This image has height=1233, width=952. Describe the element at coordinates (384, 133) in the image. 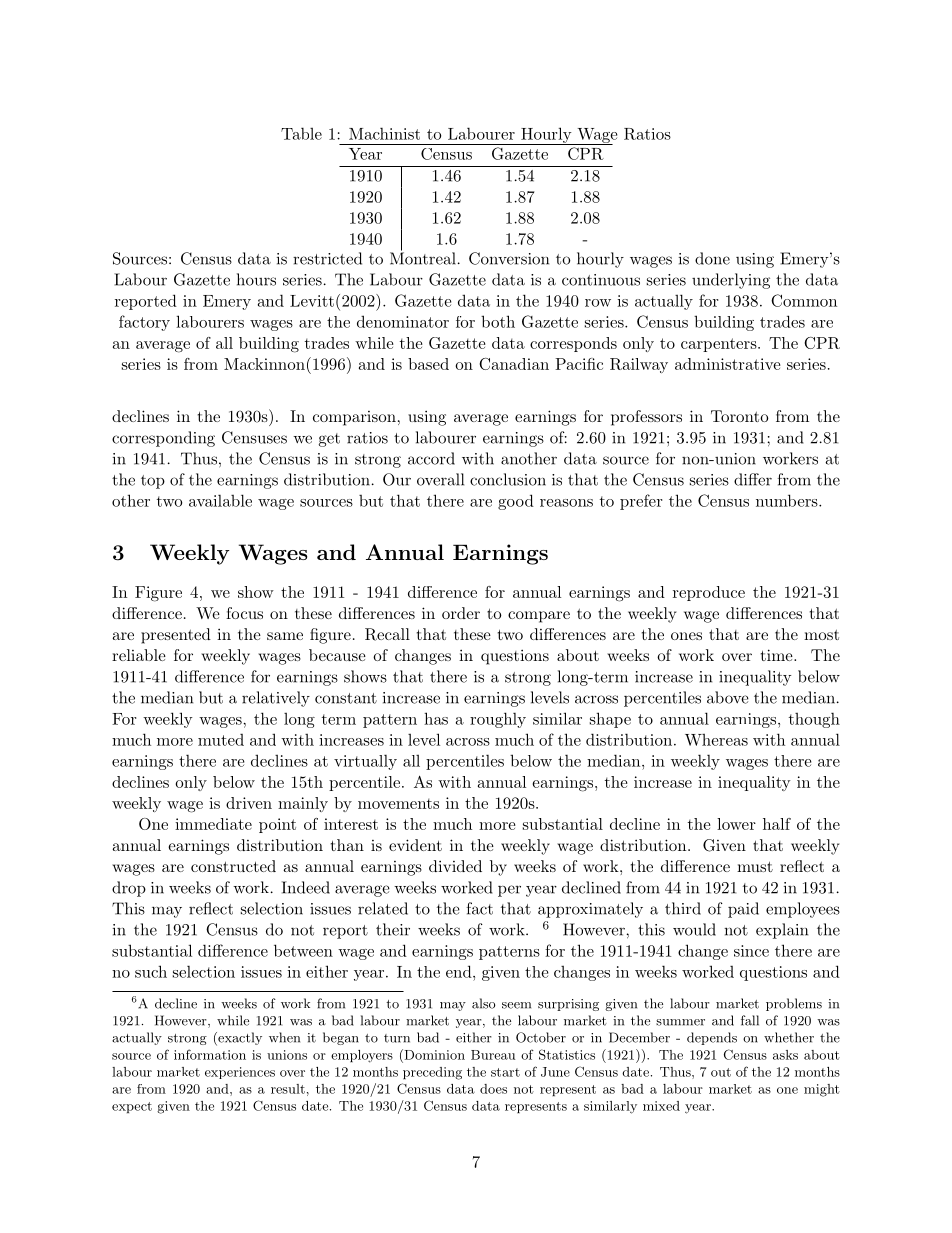

I see `Machinist` at that location.
